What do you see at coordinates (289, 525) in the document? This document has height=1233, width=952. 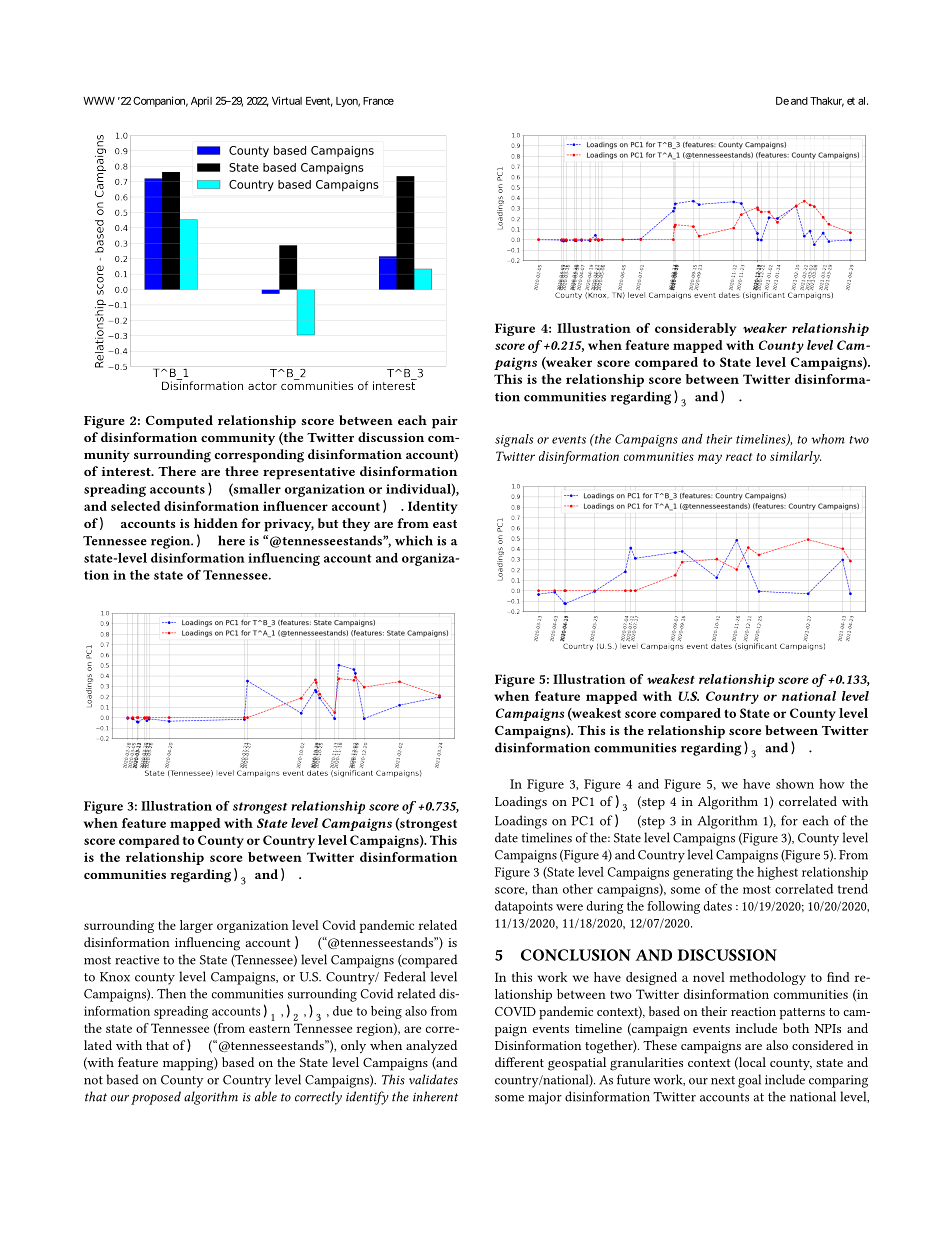 I see `privacy` at bounding box center [289, 525].
